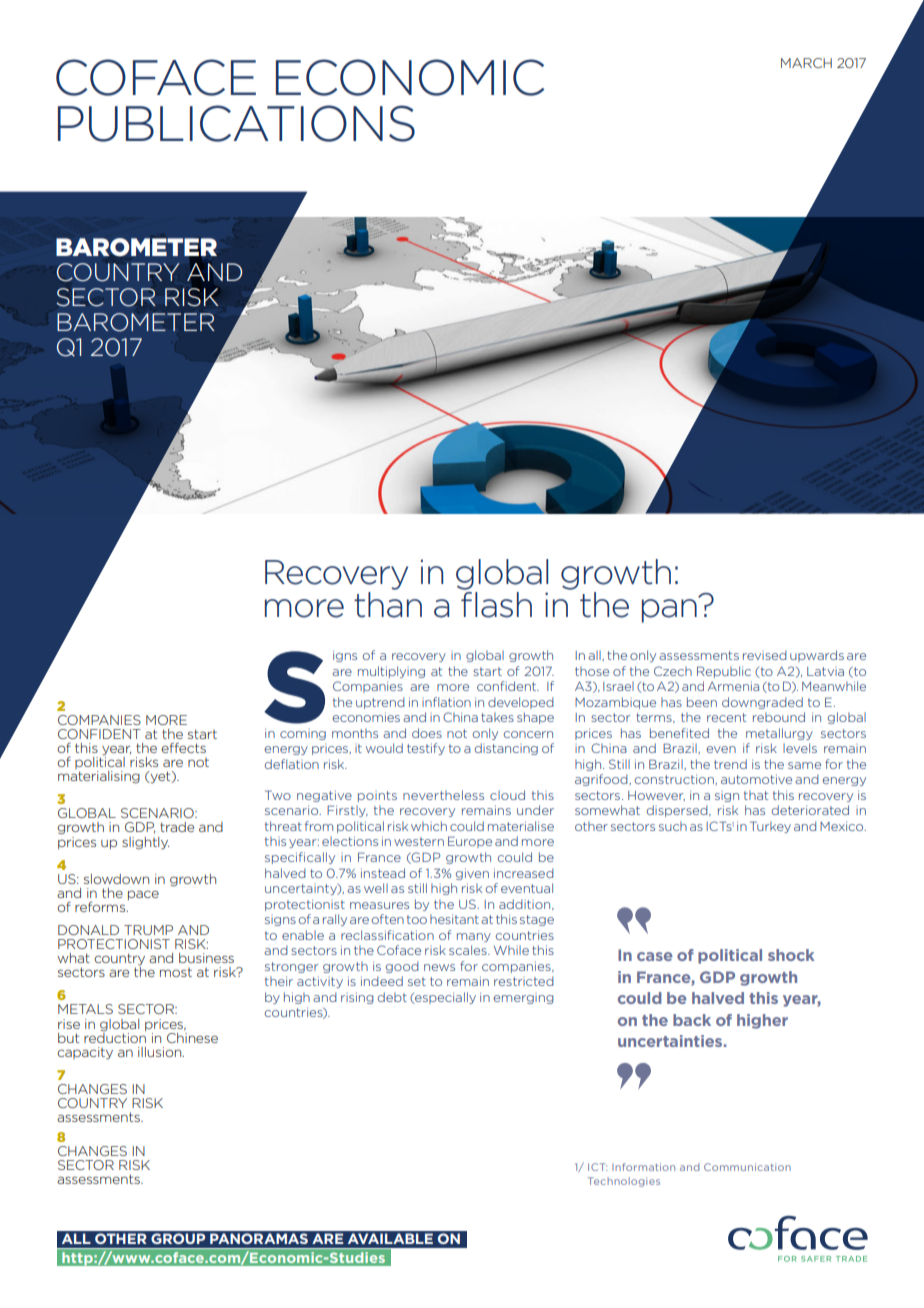 This screenshot has height=1308, width=924. Describe the element at coordinates (496, 605) in the screenshot. I see `flash` at that location.
